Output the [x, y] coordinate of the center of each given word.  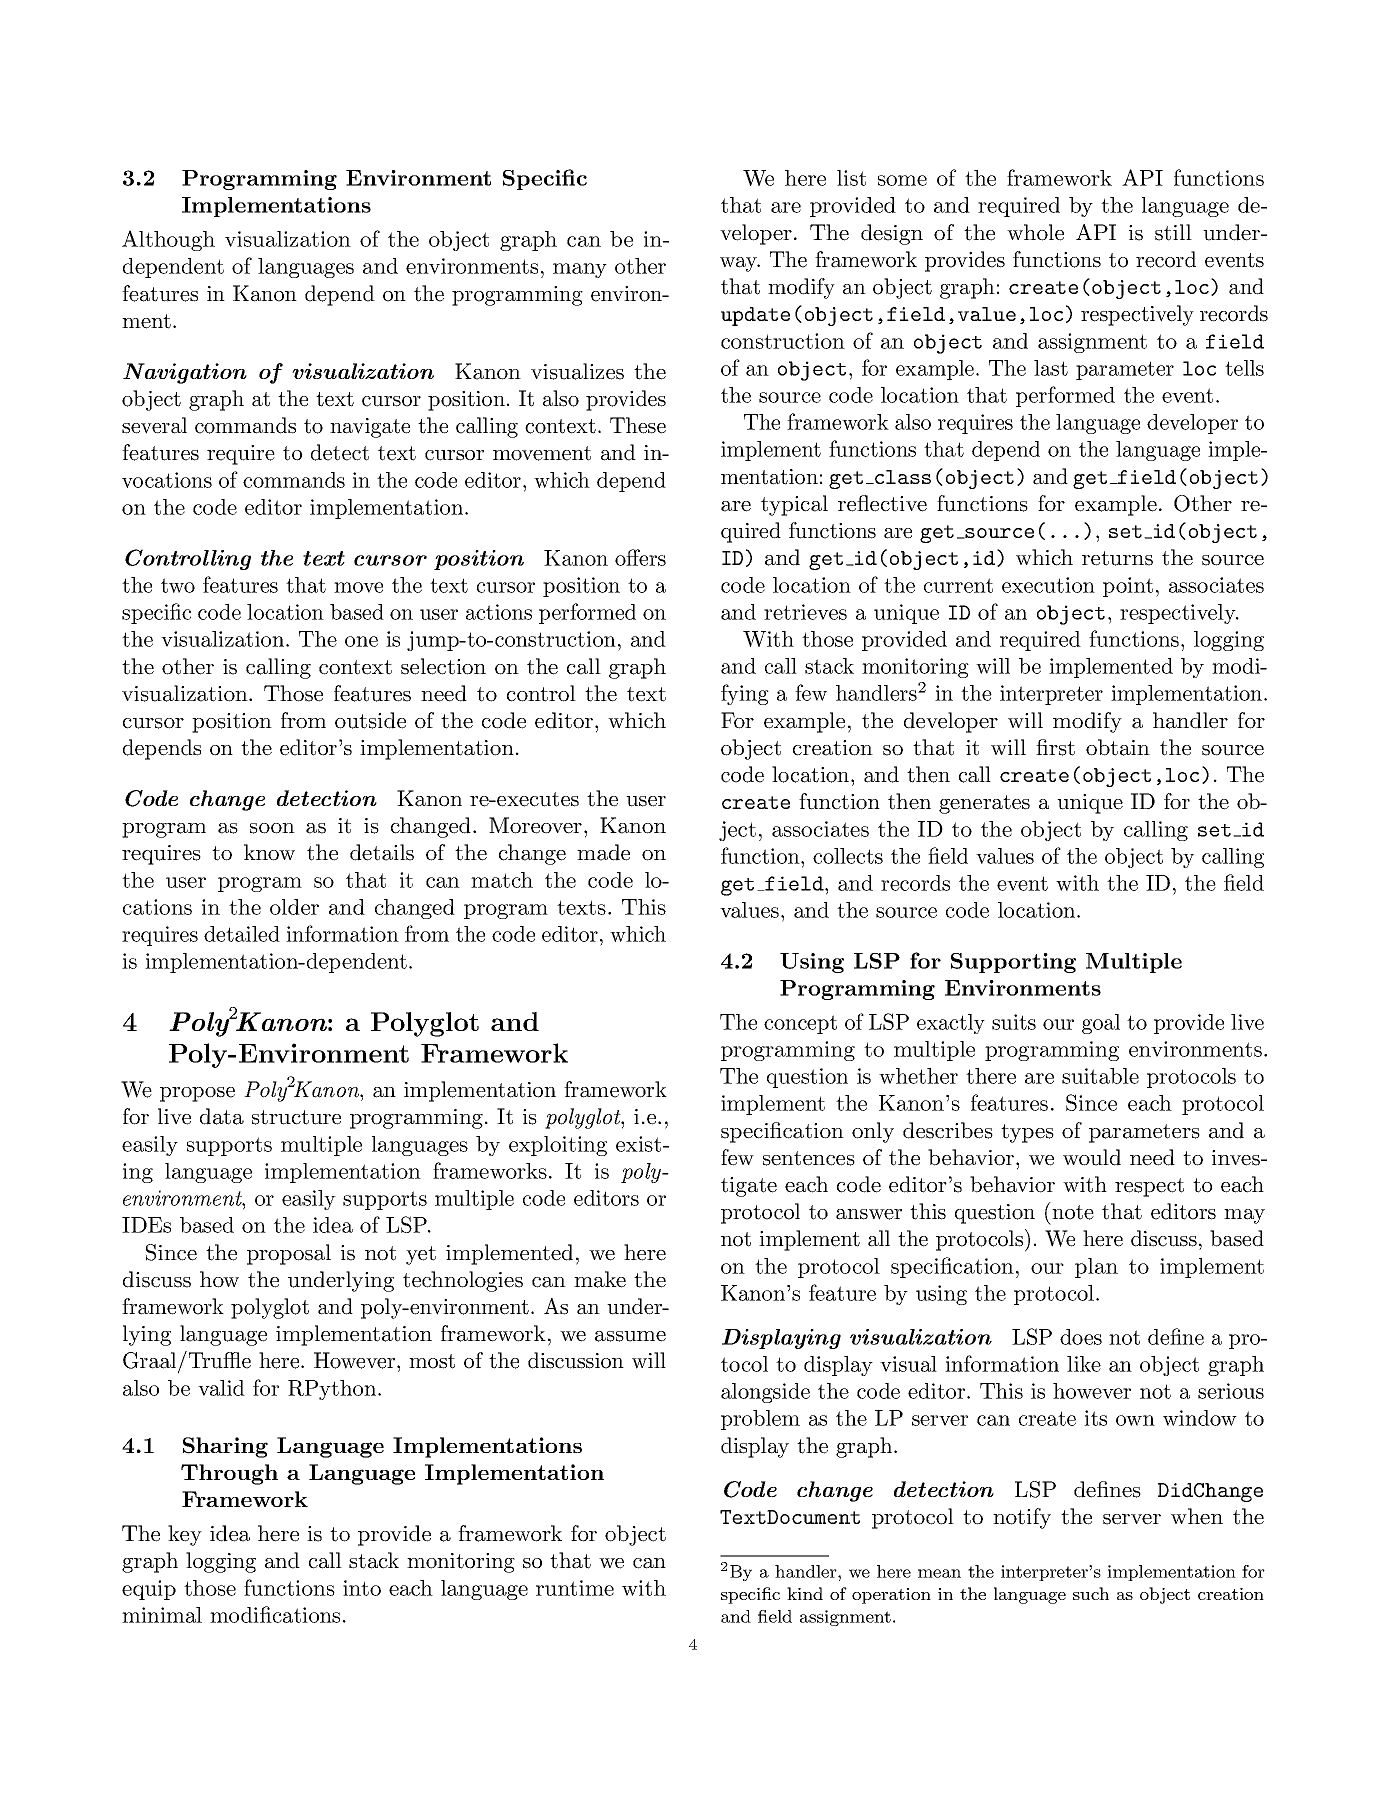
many [580, 270]
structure [296, 1117]
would [1092, 1157]
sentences [809, 1158]
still [1173, 232]
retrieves [805, 612]
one [361, 641]
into [362, 1588]
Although [168, 240]
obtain [1118, 747]
